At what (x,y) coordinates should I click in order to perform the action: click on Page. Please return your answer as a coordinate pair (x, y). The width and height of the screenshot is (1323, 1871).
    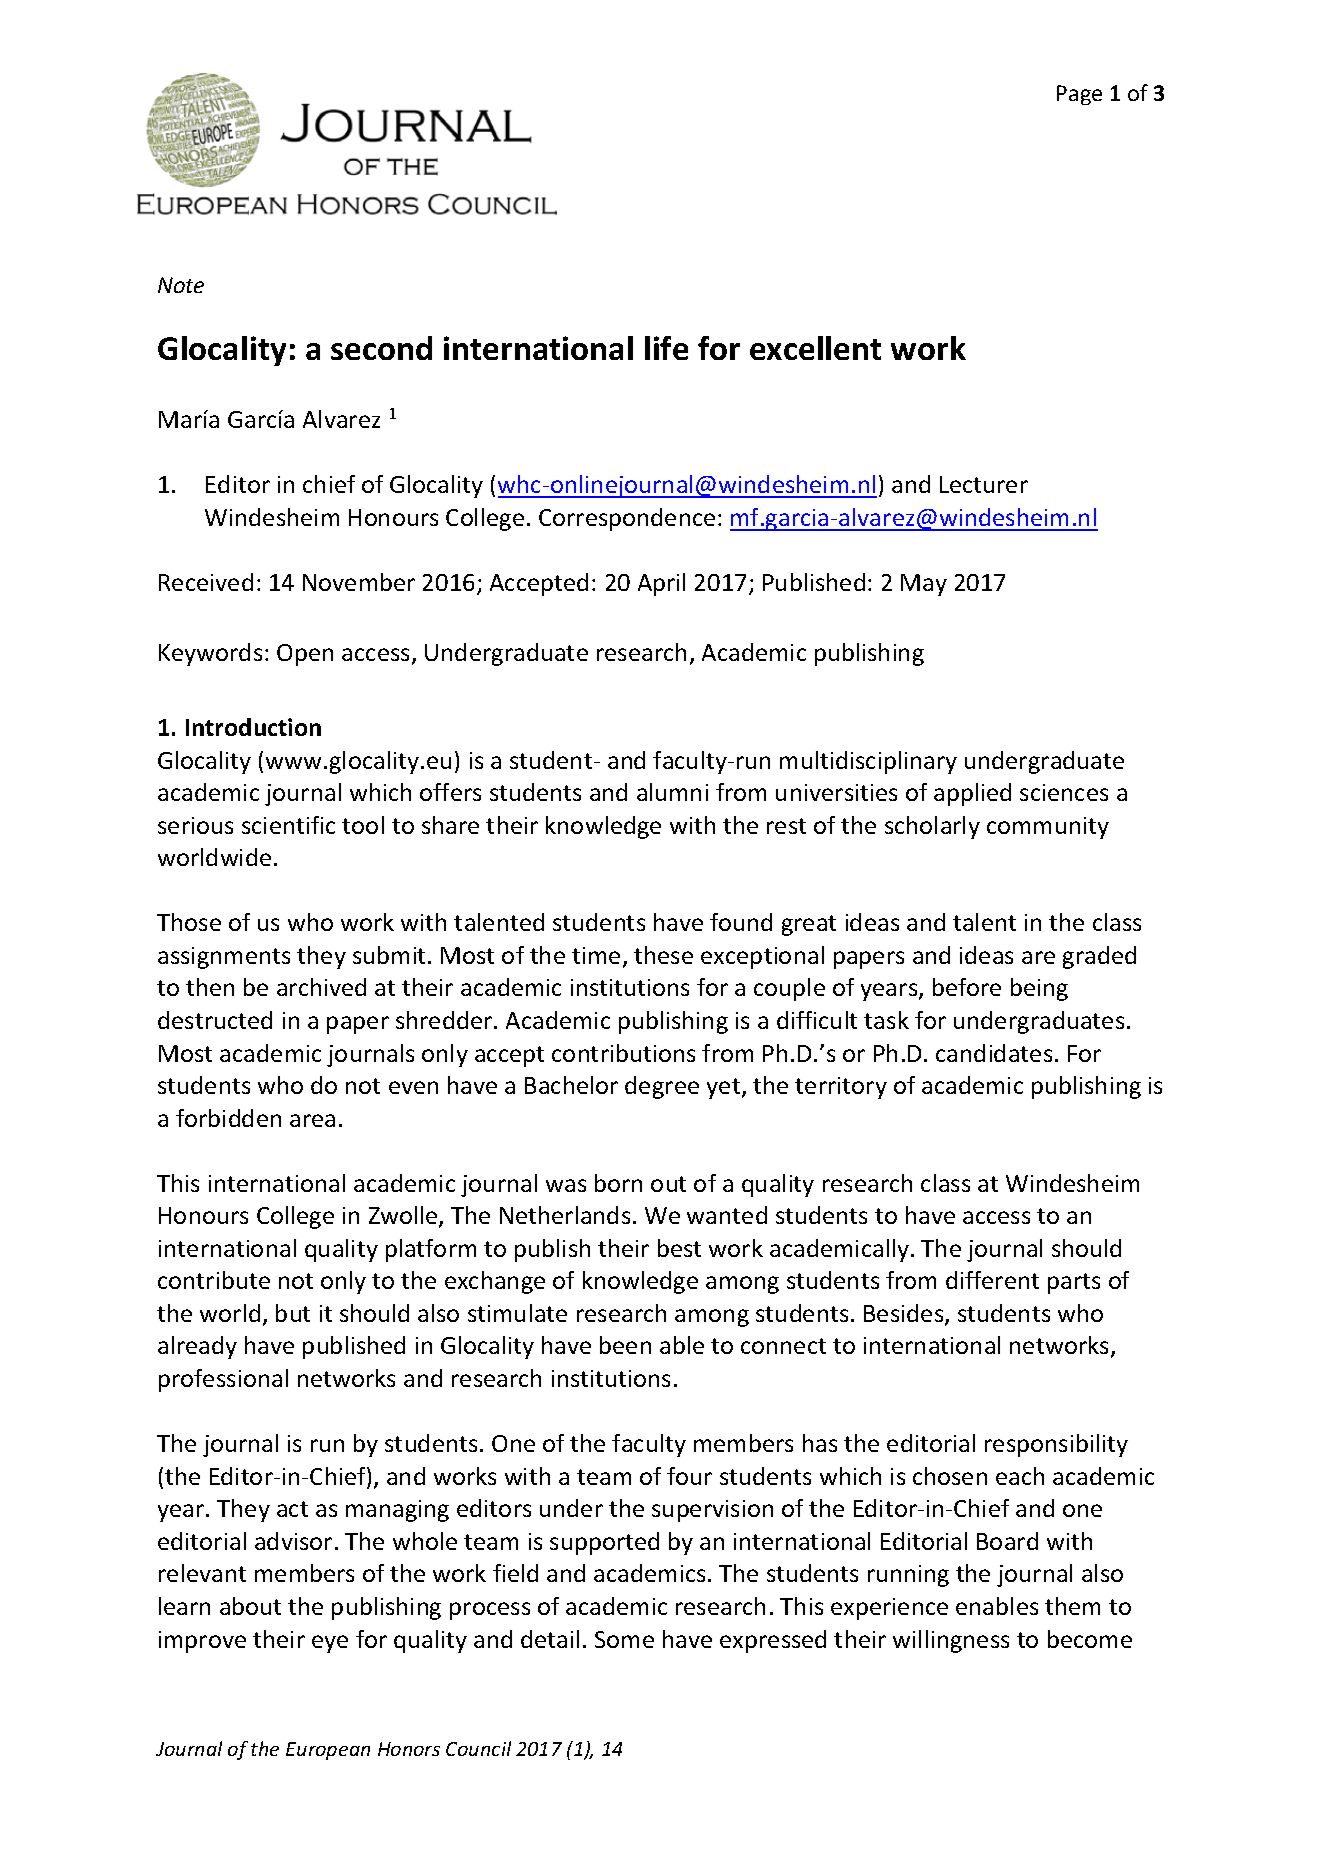
    Looking at the image, I should click on (1079, 95).
